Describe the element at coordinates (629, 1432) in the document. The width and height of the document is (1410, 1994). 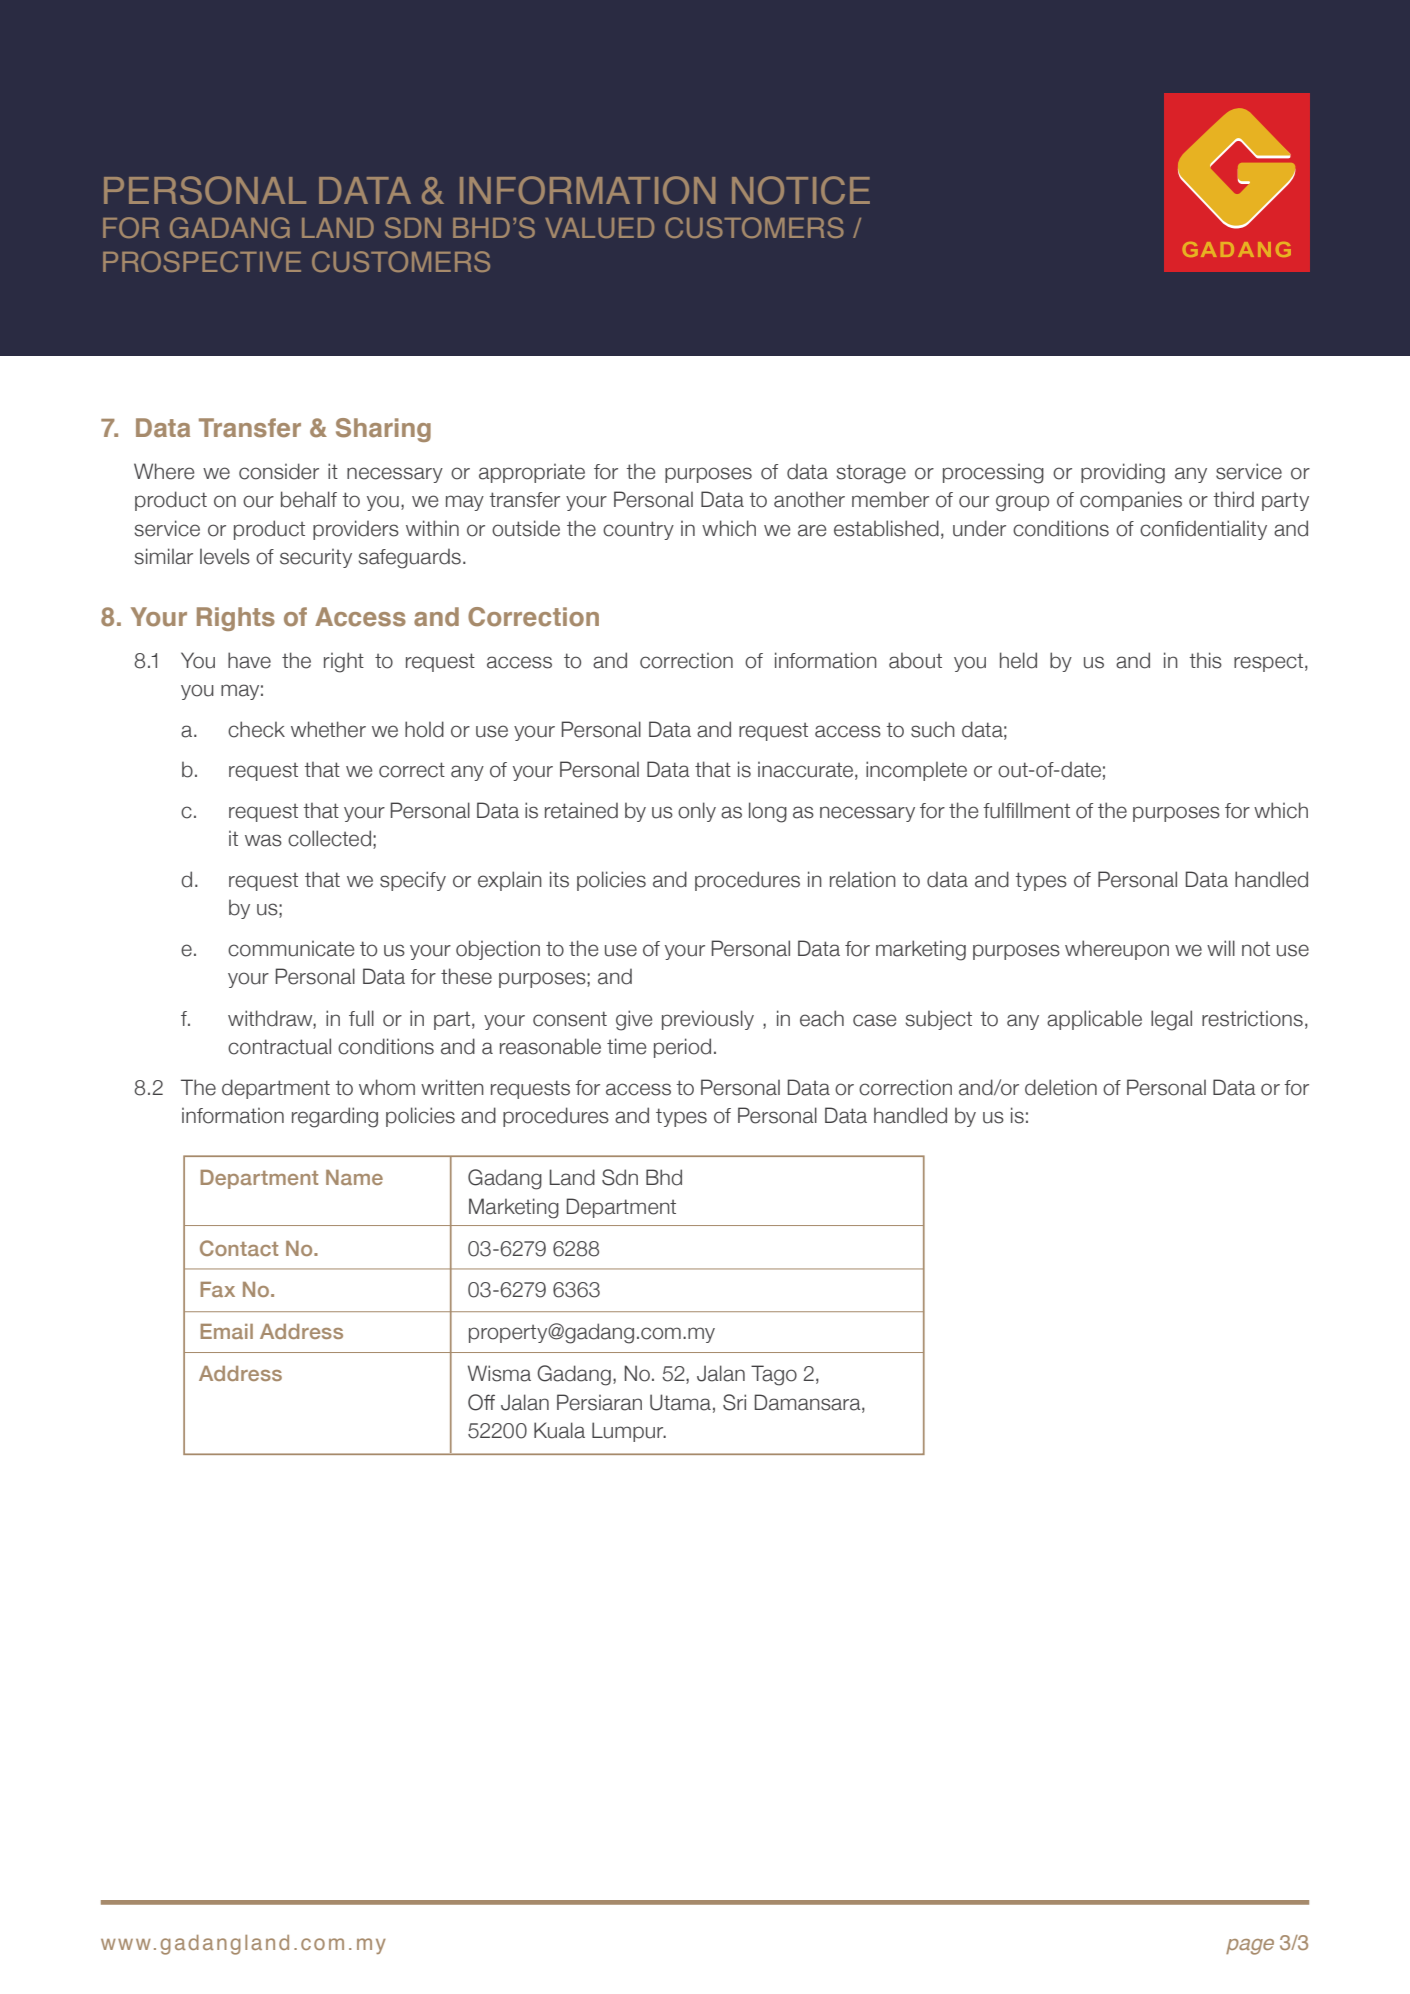
I see `Lumpur` at that location.
